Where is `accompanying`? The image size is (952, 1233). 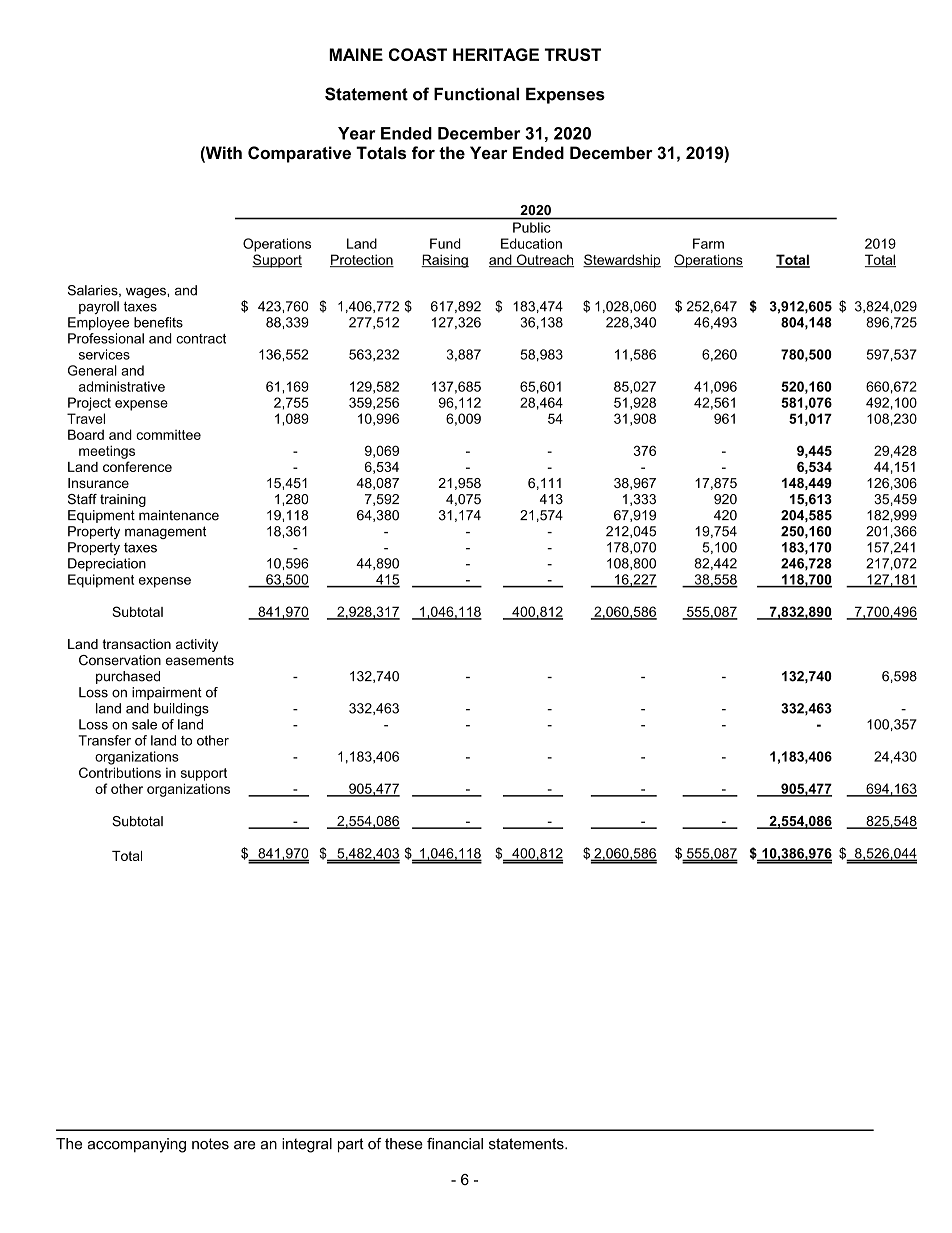 accompanying is located at coordinates (137, 1145).
